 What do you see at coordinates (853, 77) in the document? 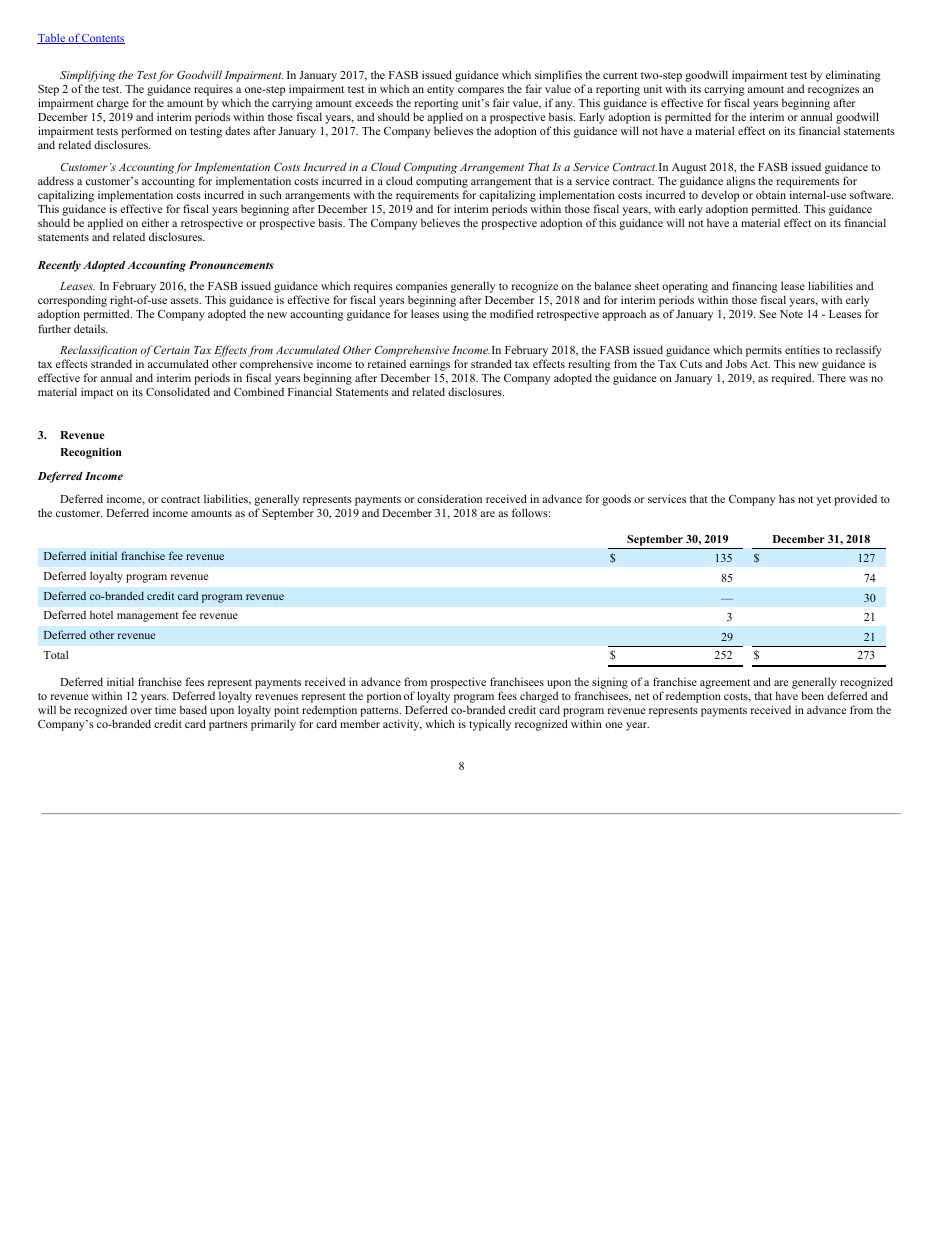
I see `eliminating` at bounding box center [853, 77].
